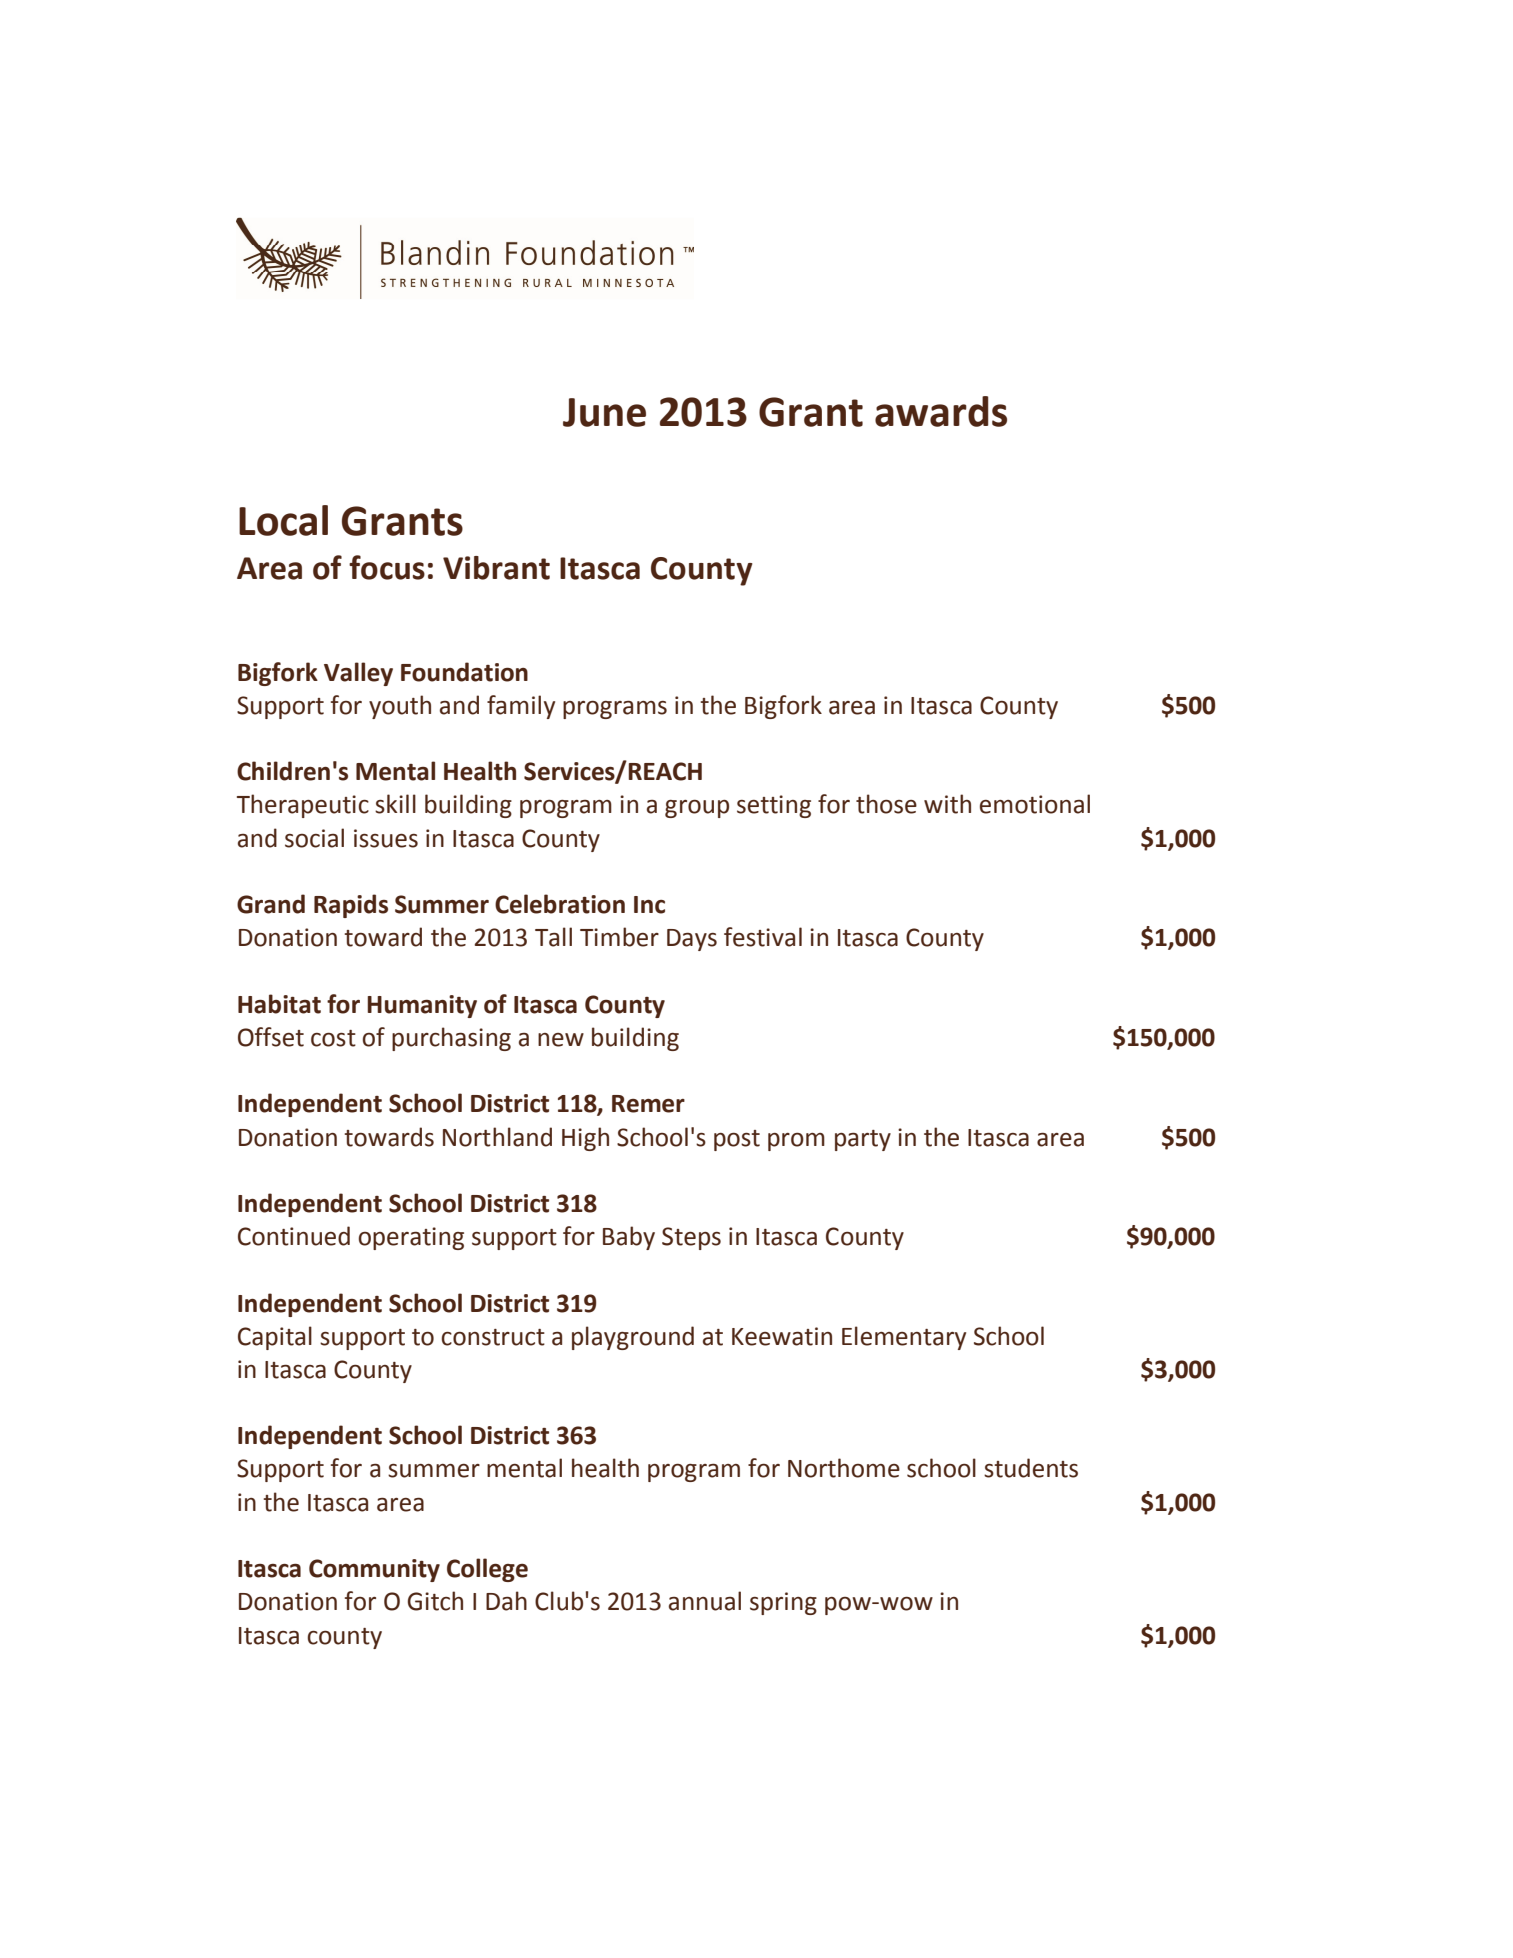 The image size is (1513, 1958). What do you see at coordinates (604, 412) in the screenshot?
I see `June` at bounding box center [604, 412].
